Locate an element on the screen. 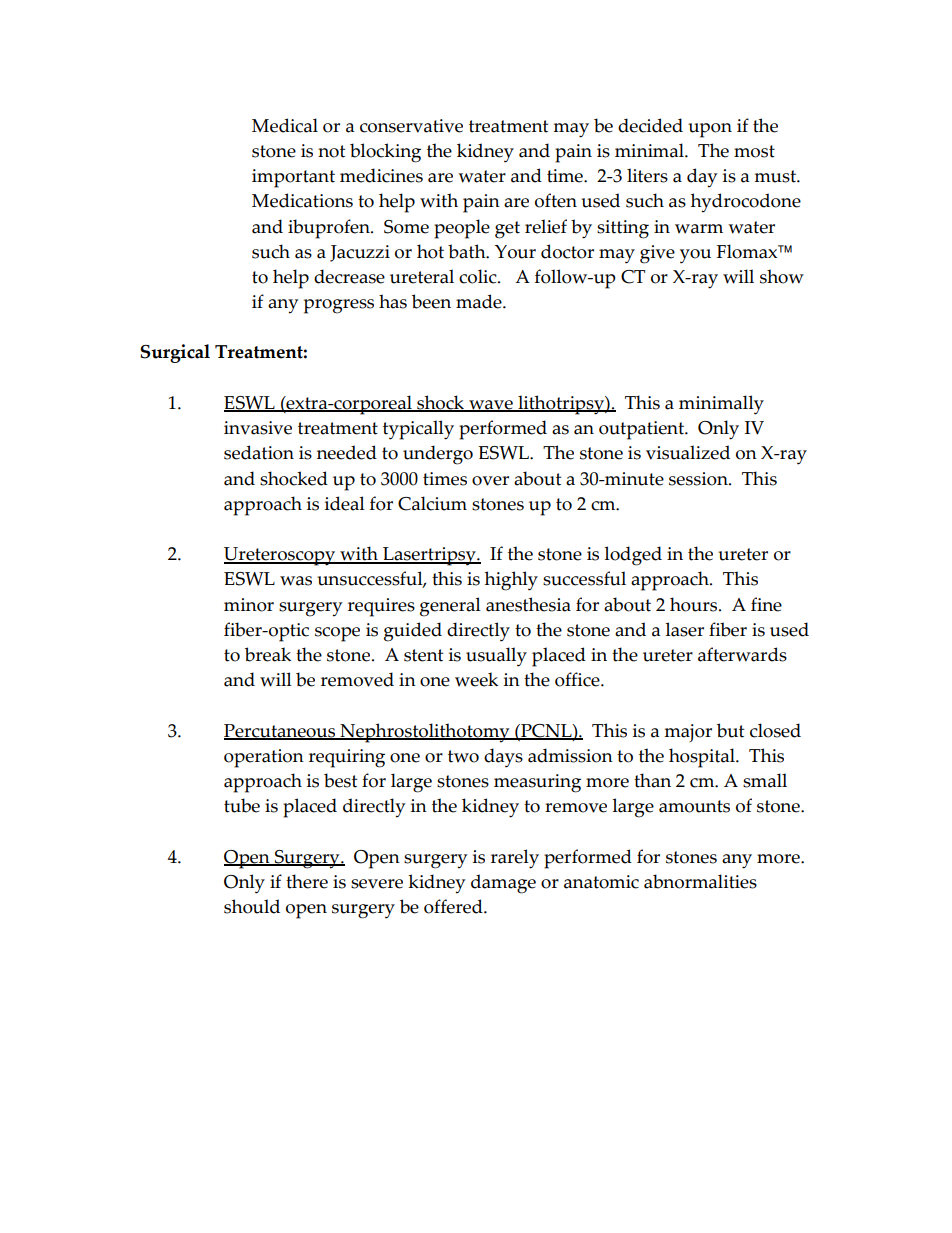 The width and height of the screenshot is (952, 1233). should is located at coordinates (252, 906).
